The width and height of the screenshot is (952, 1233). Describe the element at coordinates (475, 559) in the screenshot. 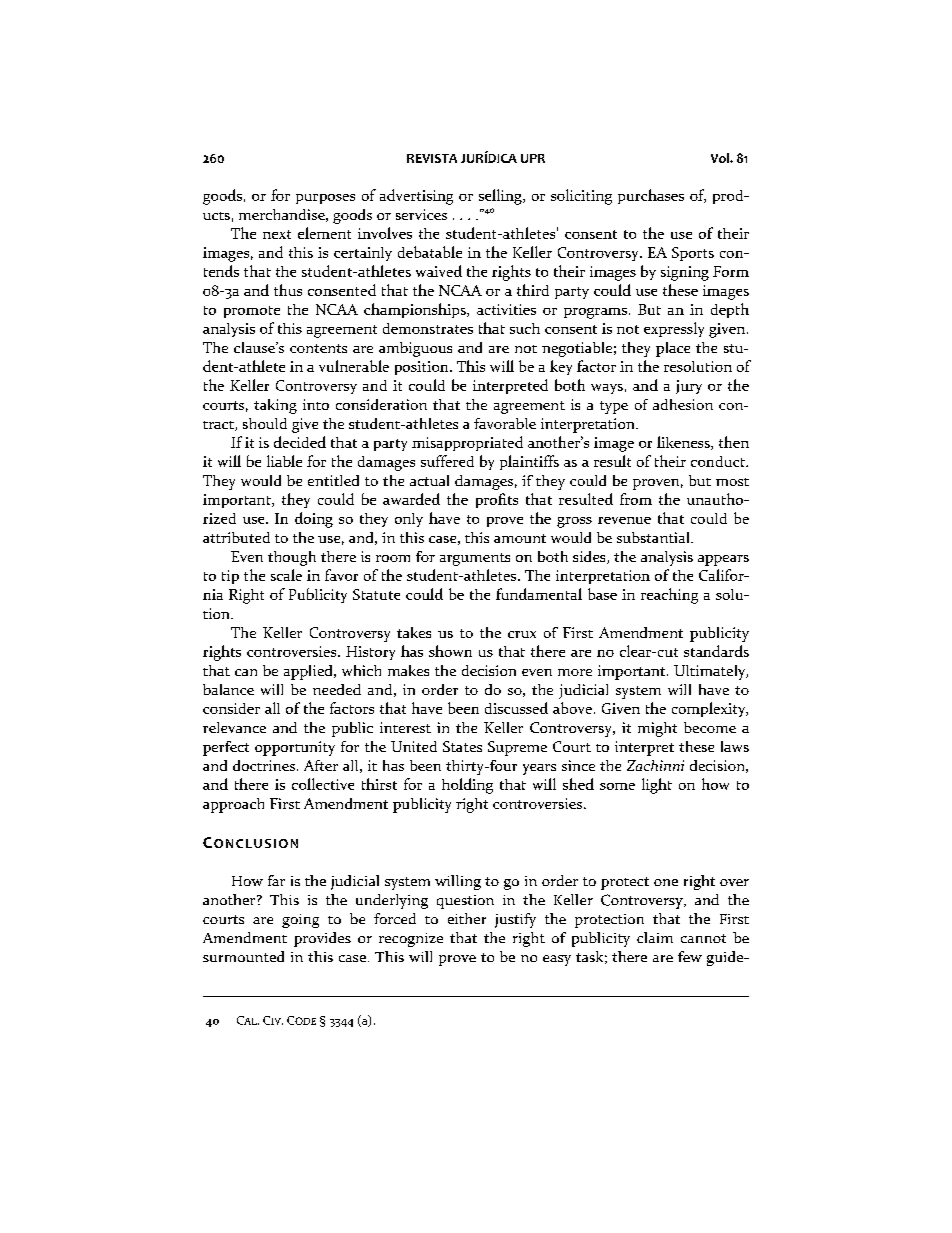

I see `arguments` at that location.
